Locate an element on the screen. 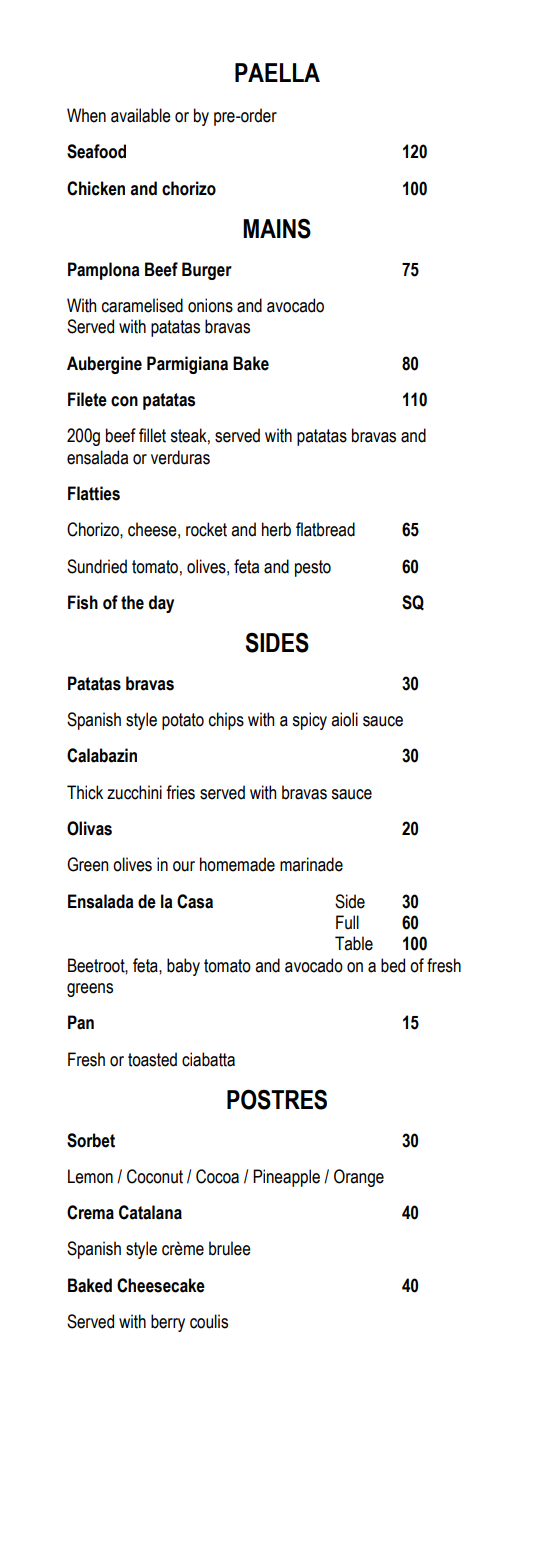 The height and width of the screenshot is (1568, 554). the is located at coordinates (132, 602).
